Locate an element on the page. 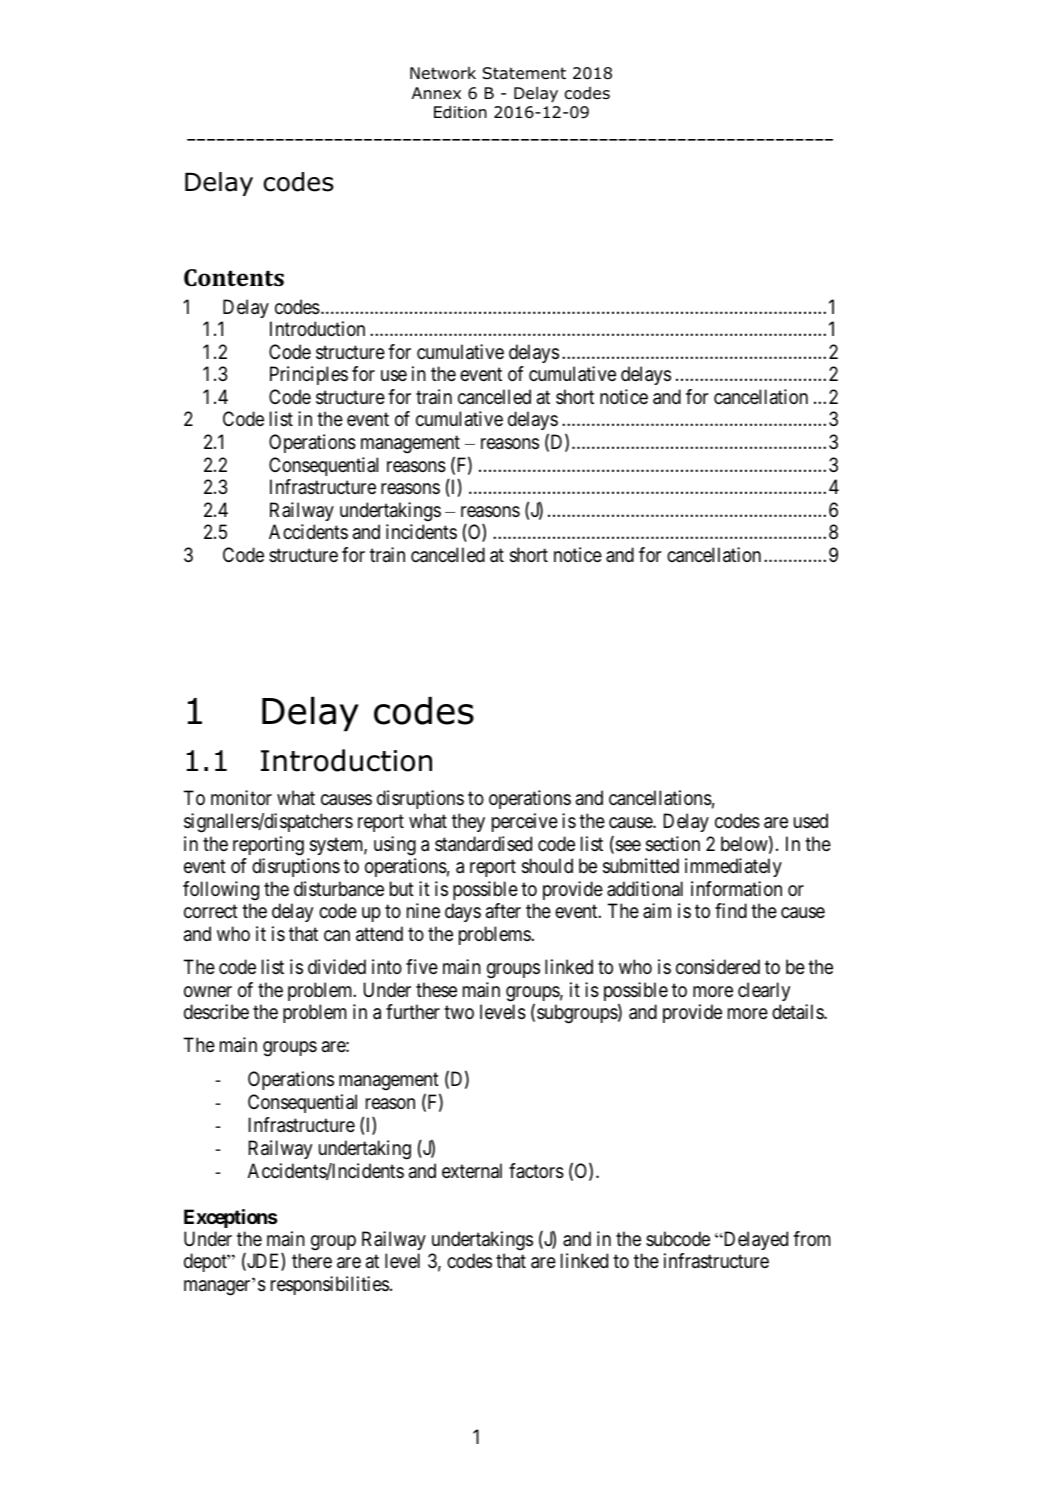 The image size is (1062, 1502). Annex is located at coordinates (436, 93).
